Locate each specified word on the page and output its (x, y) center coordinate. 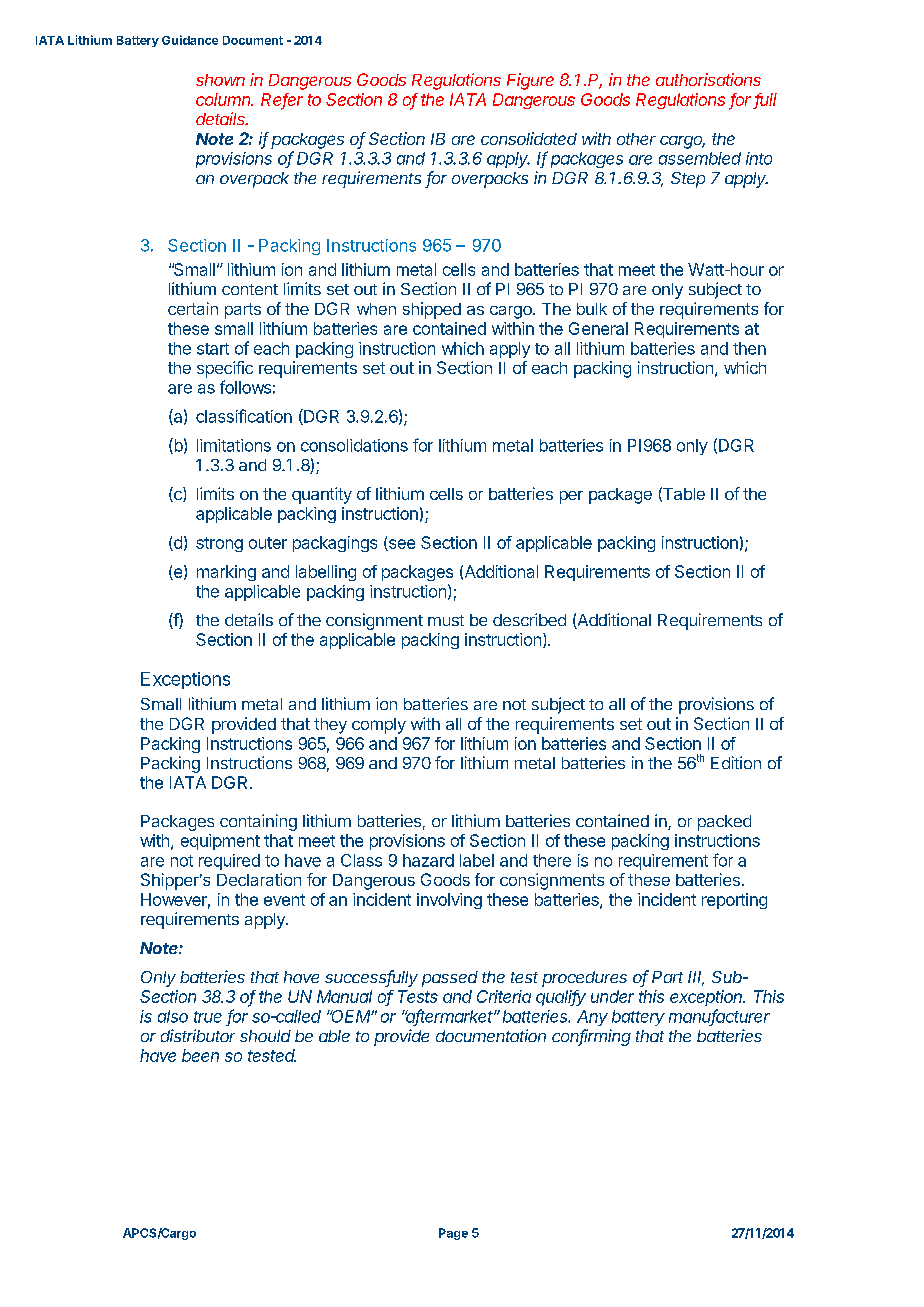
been (200, 1055)
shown (220, 80)
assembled (700, 158)
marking (226, 573)
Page (453, 1234)
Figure (530, 81)
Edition (736, 762)
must (446, 620)
